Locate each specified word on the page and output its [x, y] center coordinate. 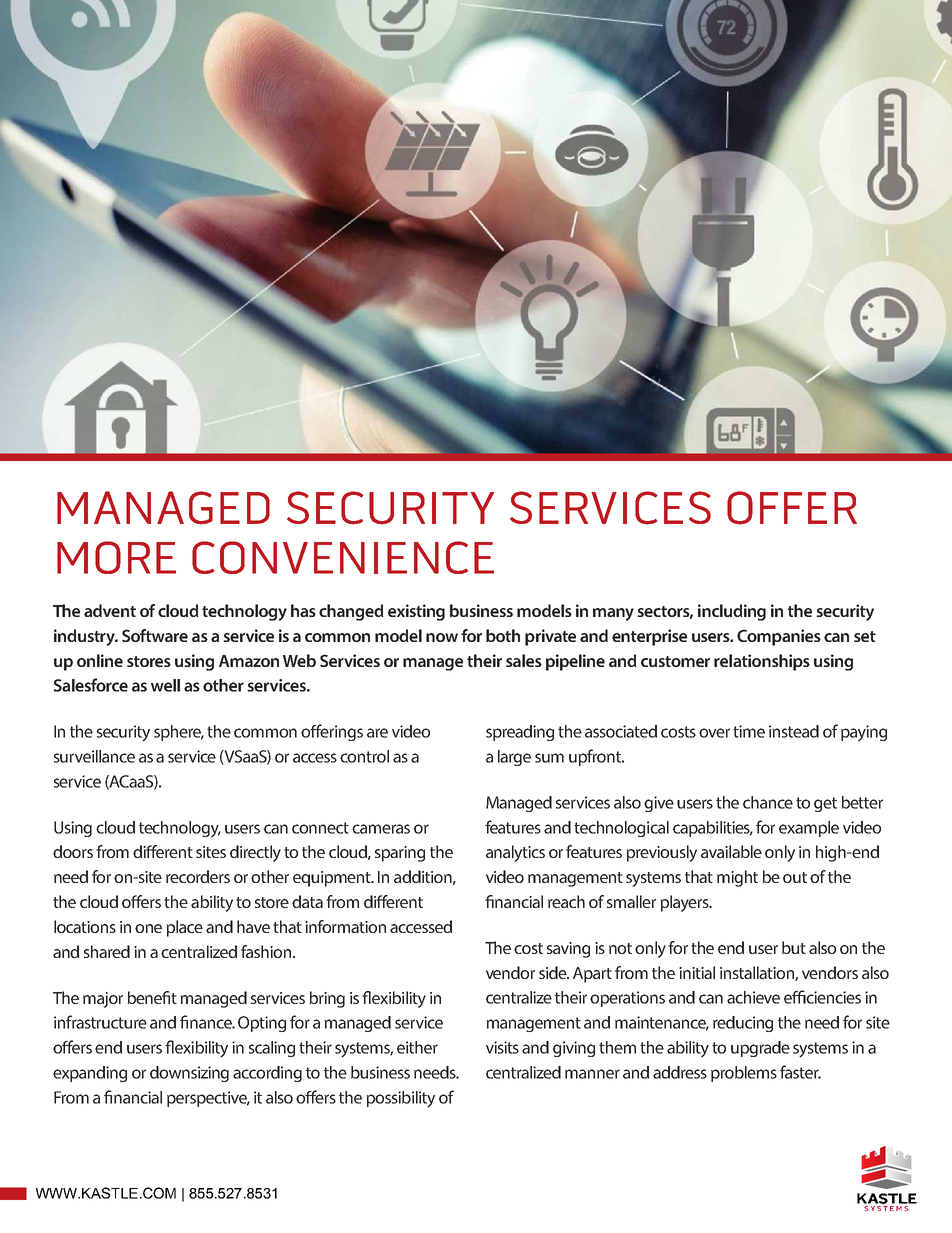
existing [416, 612]
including [732, 612]
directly [255, 853]
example [809, 829]
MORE [116, 557]
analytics [515, 853]
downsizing [189, 1074]
